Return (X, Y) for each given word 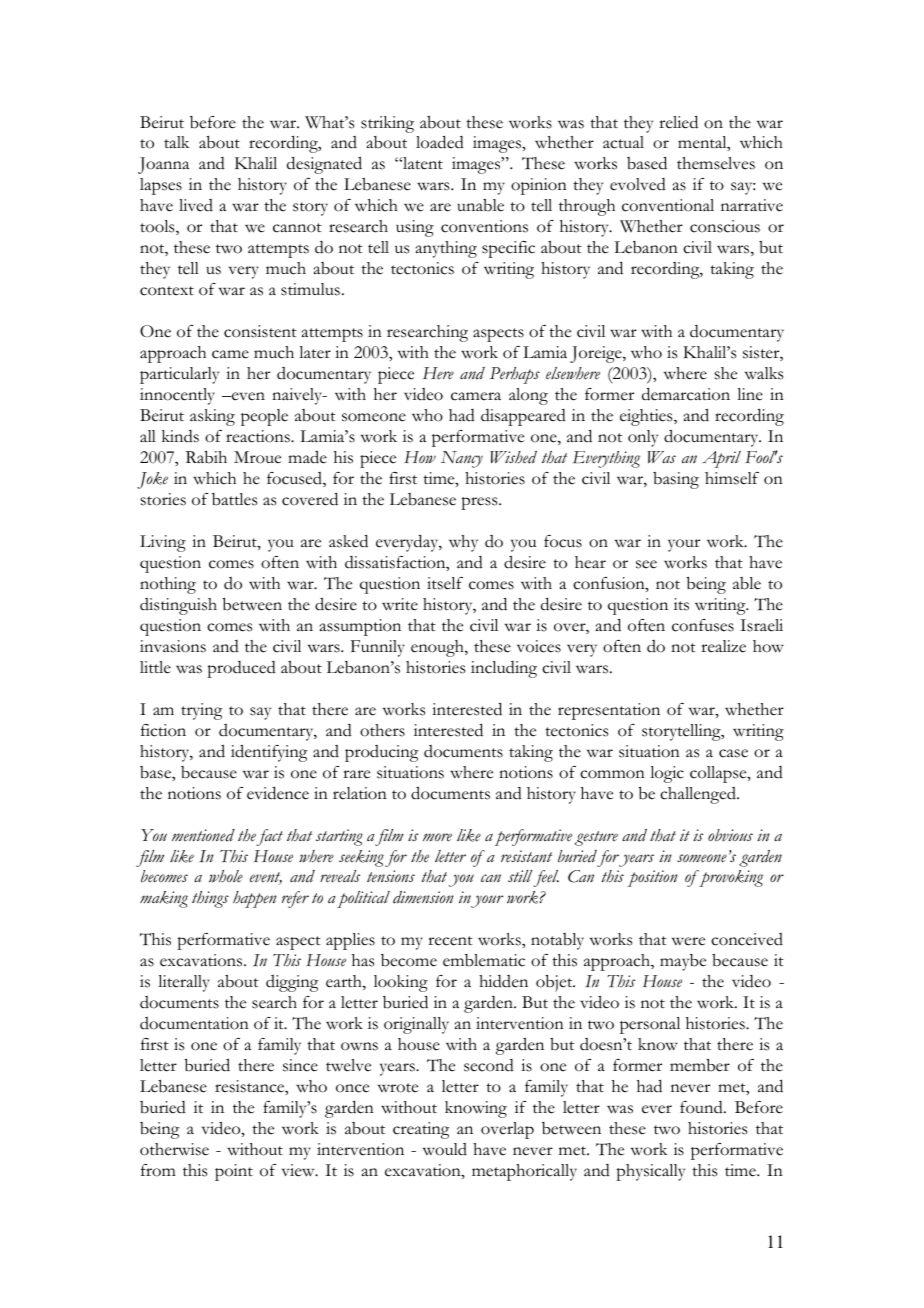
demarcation (686, 394)
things (210, 899)
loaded (440, 142)
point (234, 1172)
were (688, 941)
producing (381, 753)
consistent (260, 331)
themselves (716, 163)
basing (676, 480)
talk (177, 142)
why (463, 543)
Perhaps (515, 375)
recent (450, 941)
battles (234, 499)
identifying (269, 753)
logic (667, 774)
